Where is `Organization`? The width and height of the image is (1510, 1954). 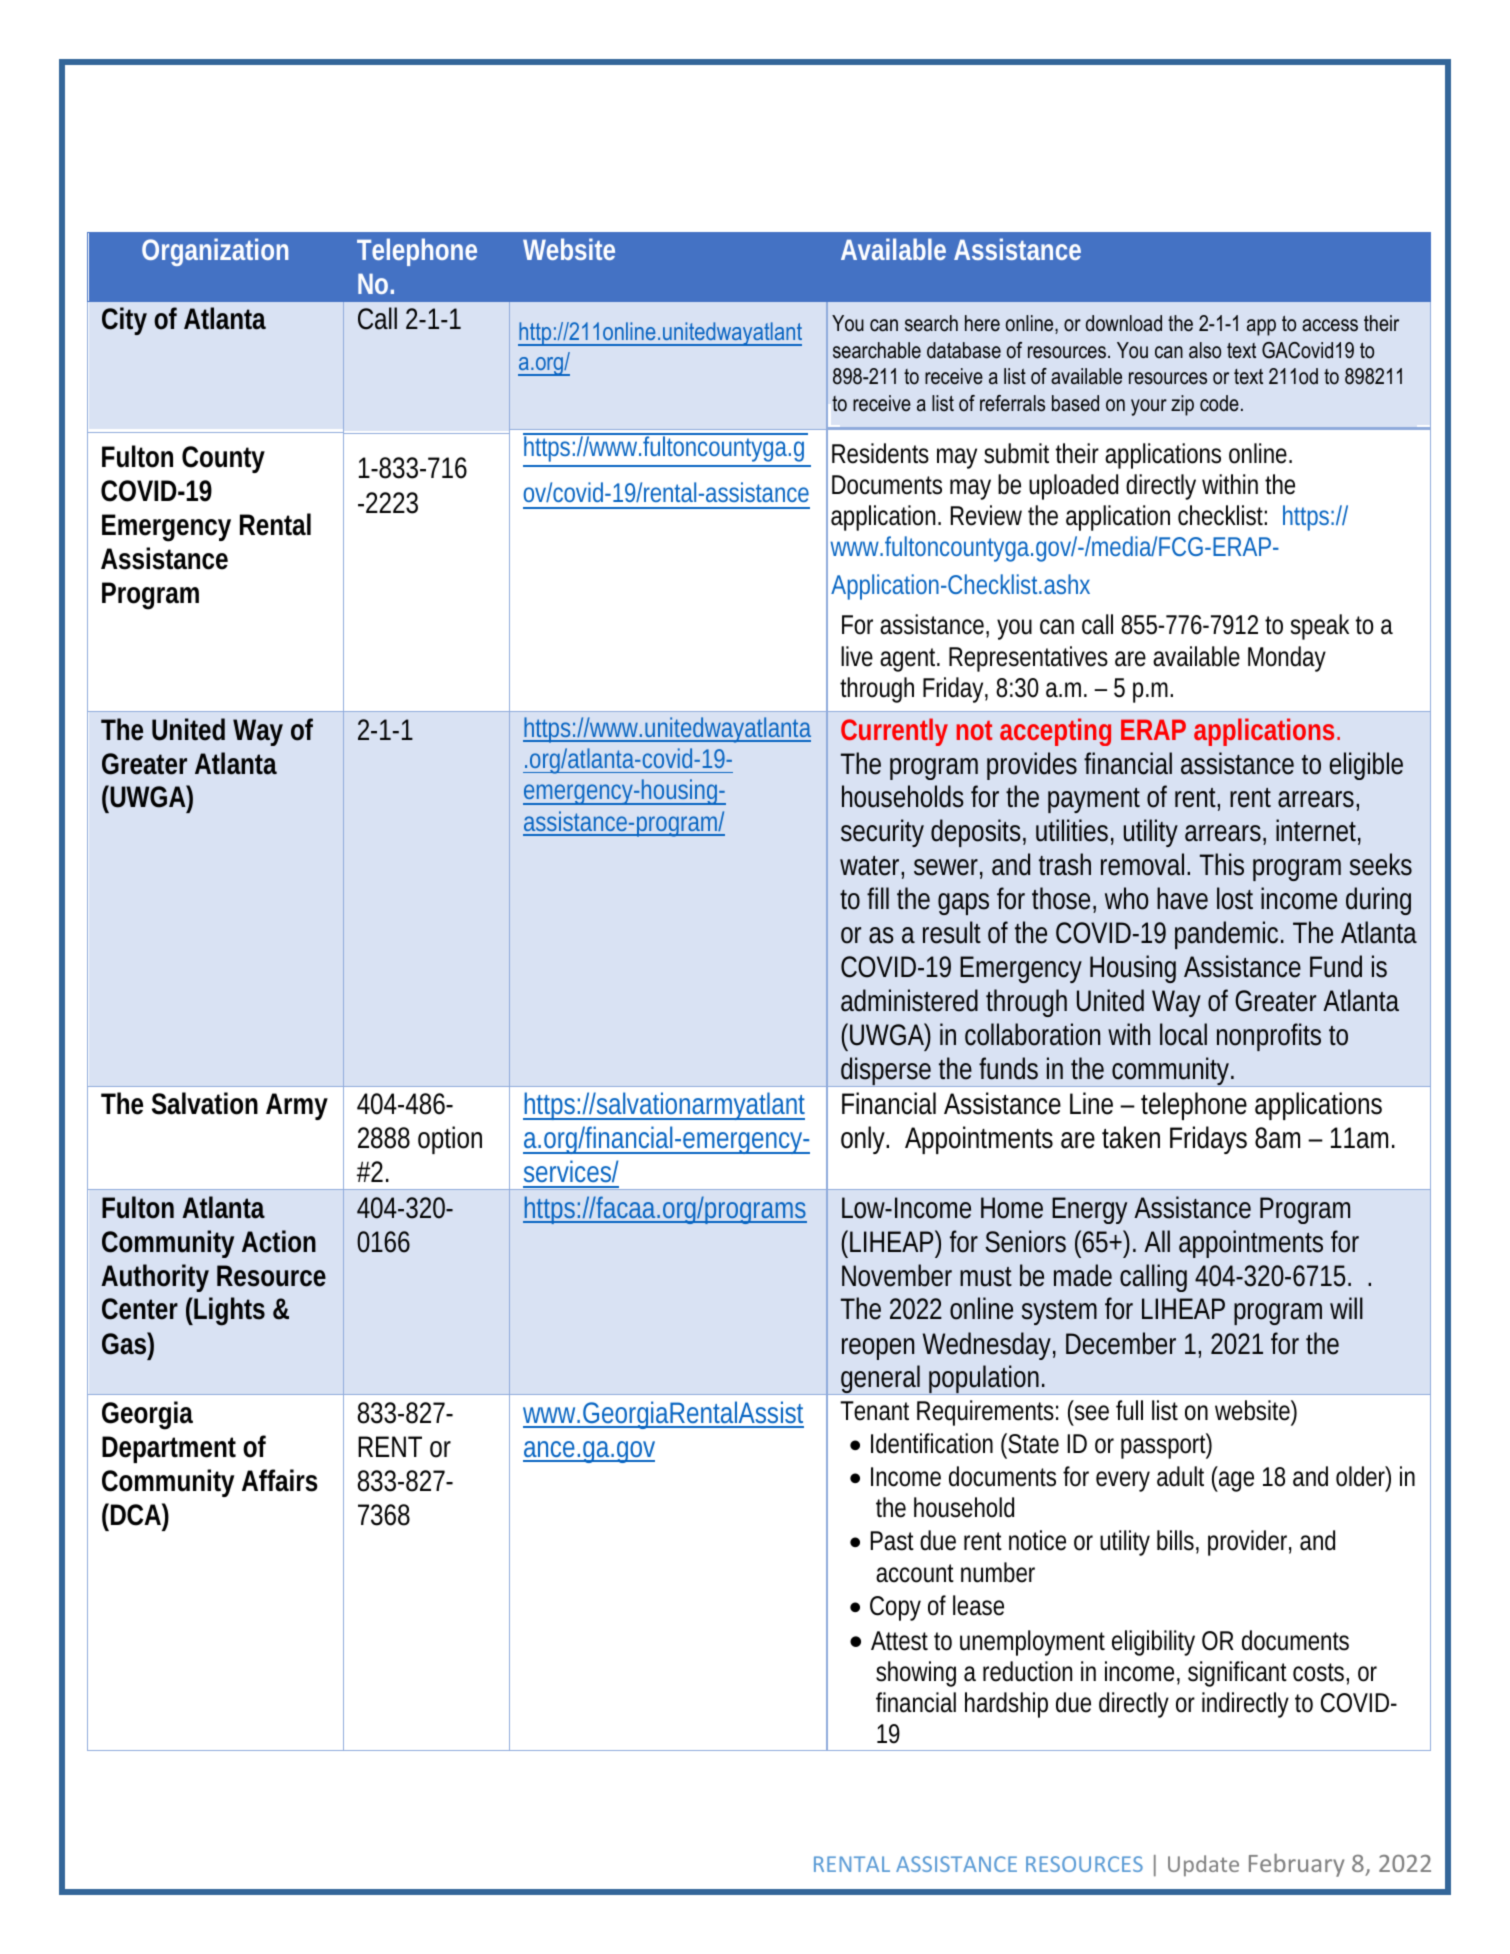 Organization is located at coordinates (215, 252).
